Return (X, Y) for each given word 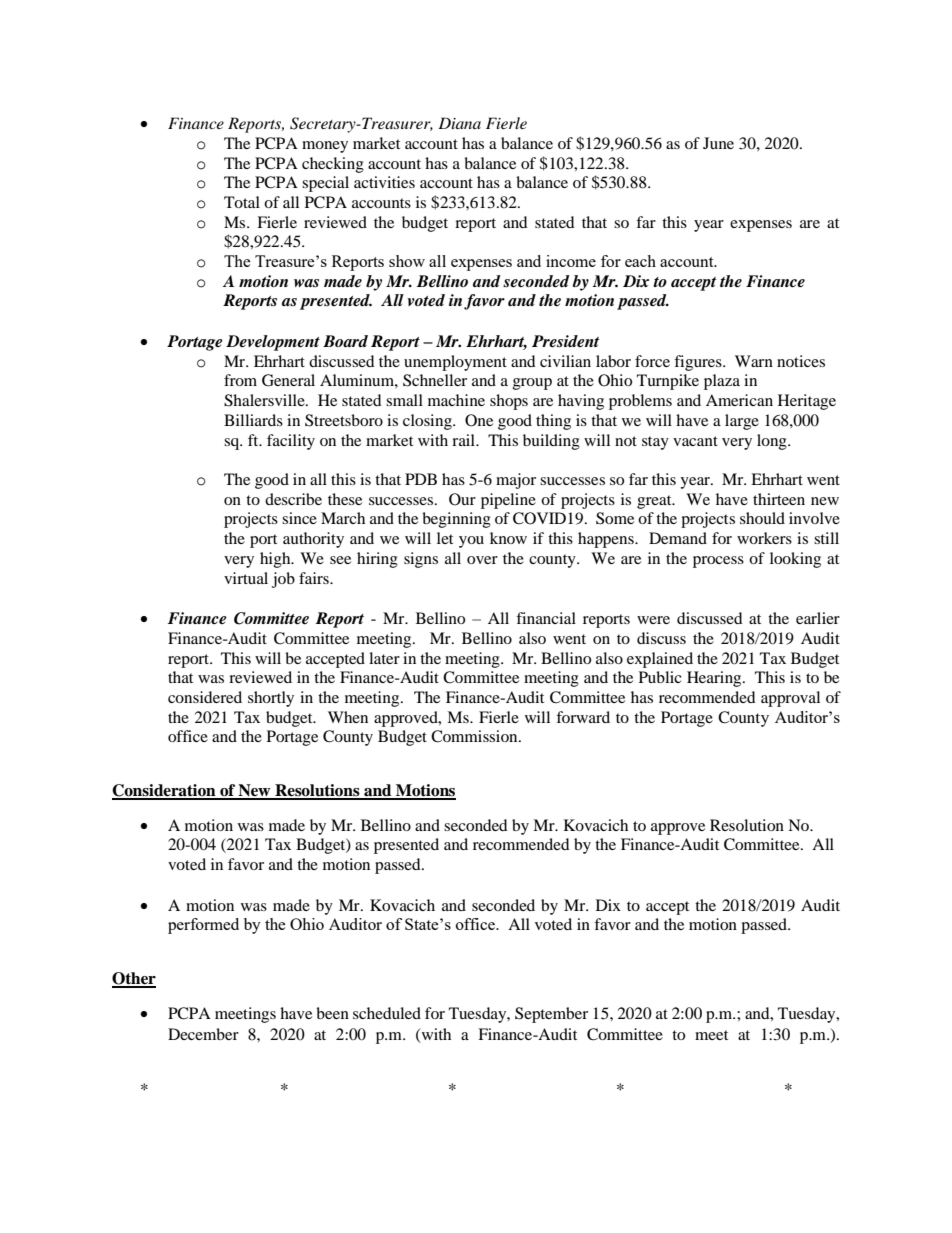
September (551, 1015)
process (718, 562)
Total (242, 202)
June (718, 143)
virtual (246, 578)
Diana (459, 123)
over (482, 560)
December (203, 1034)
